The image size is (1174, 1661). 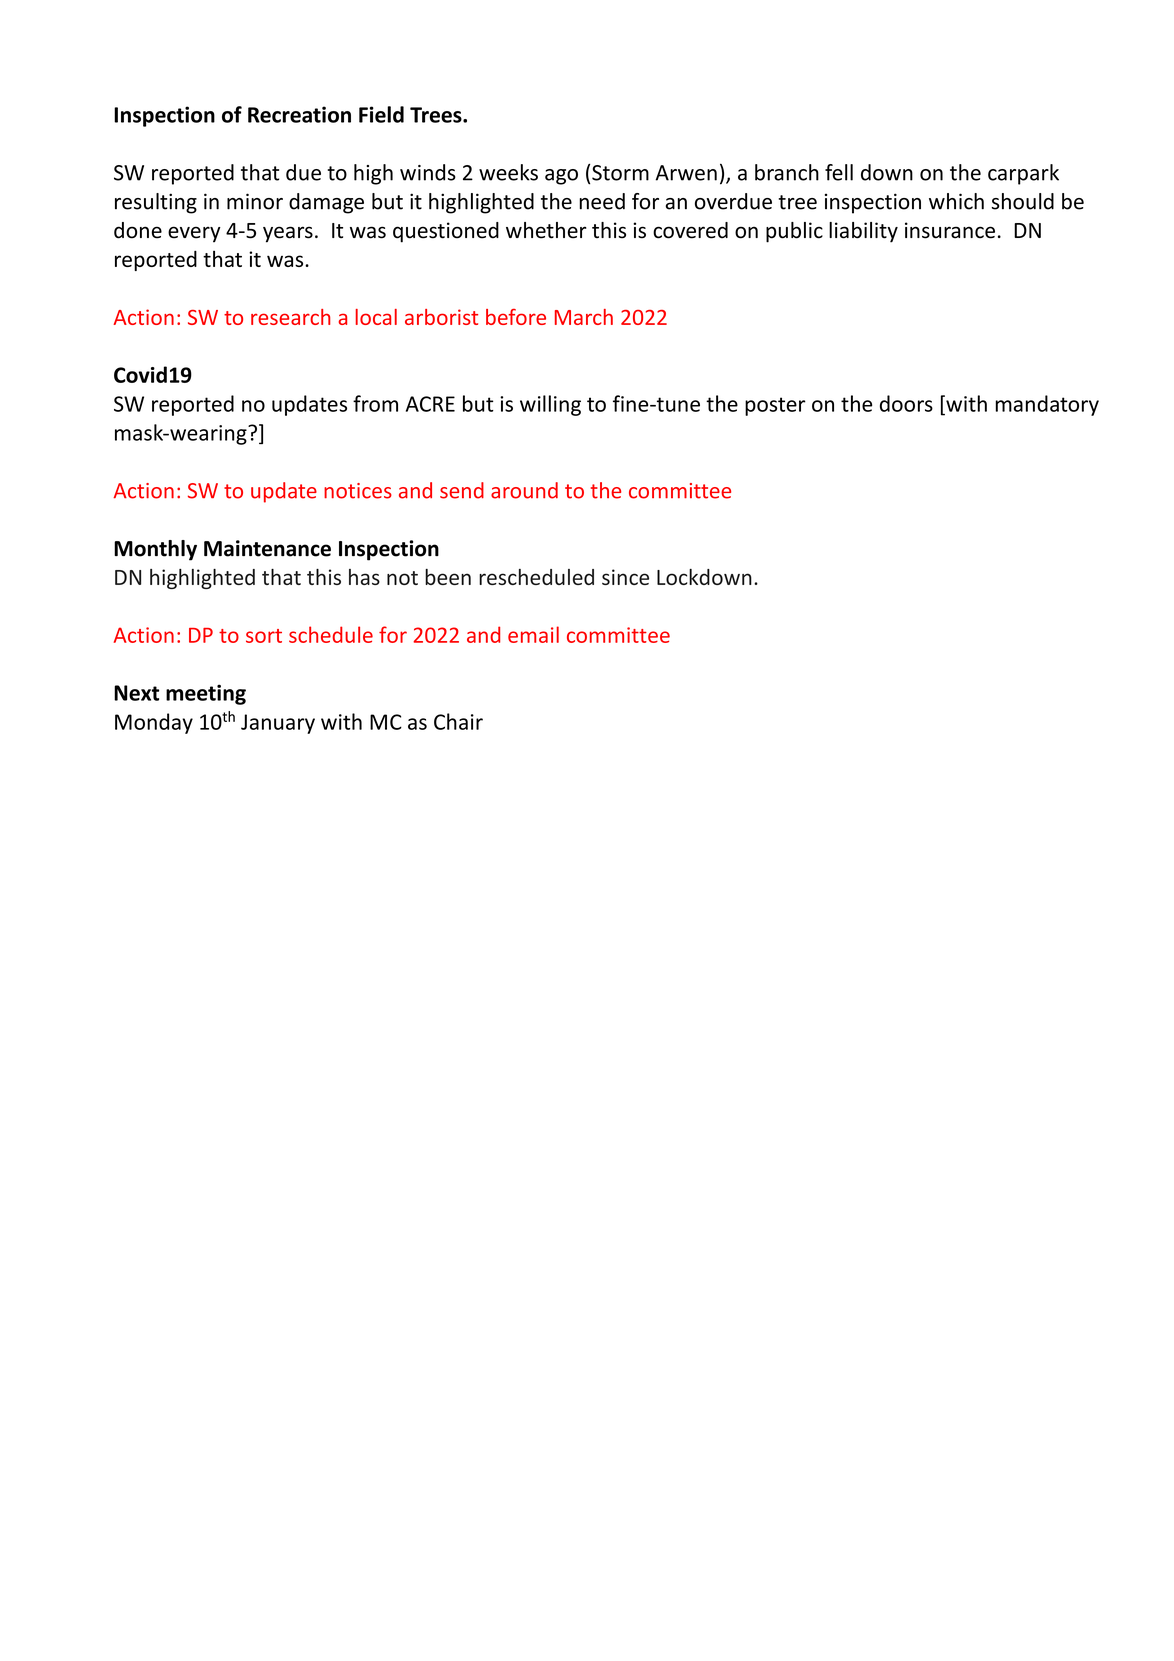 What do you see at coordinates (206, 694) in the screenshot?
I see `meeting` at bounding box center [206, 694].
